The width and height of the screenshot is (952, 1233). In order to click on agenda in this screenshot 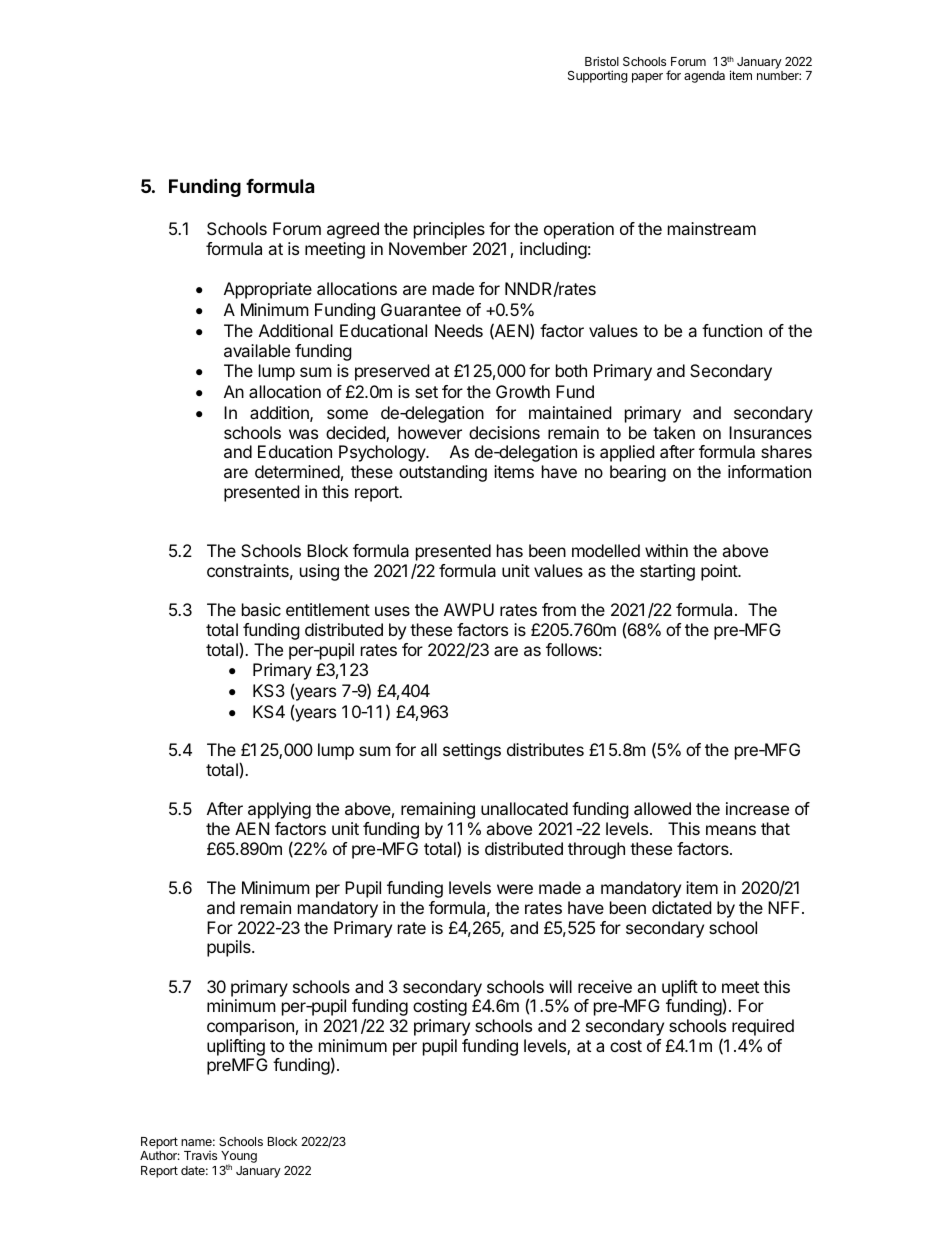, I will do `click(704, 77)`.
